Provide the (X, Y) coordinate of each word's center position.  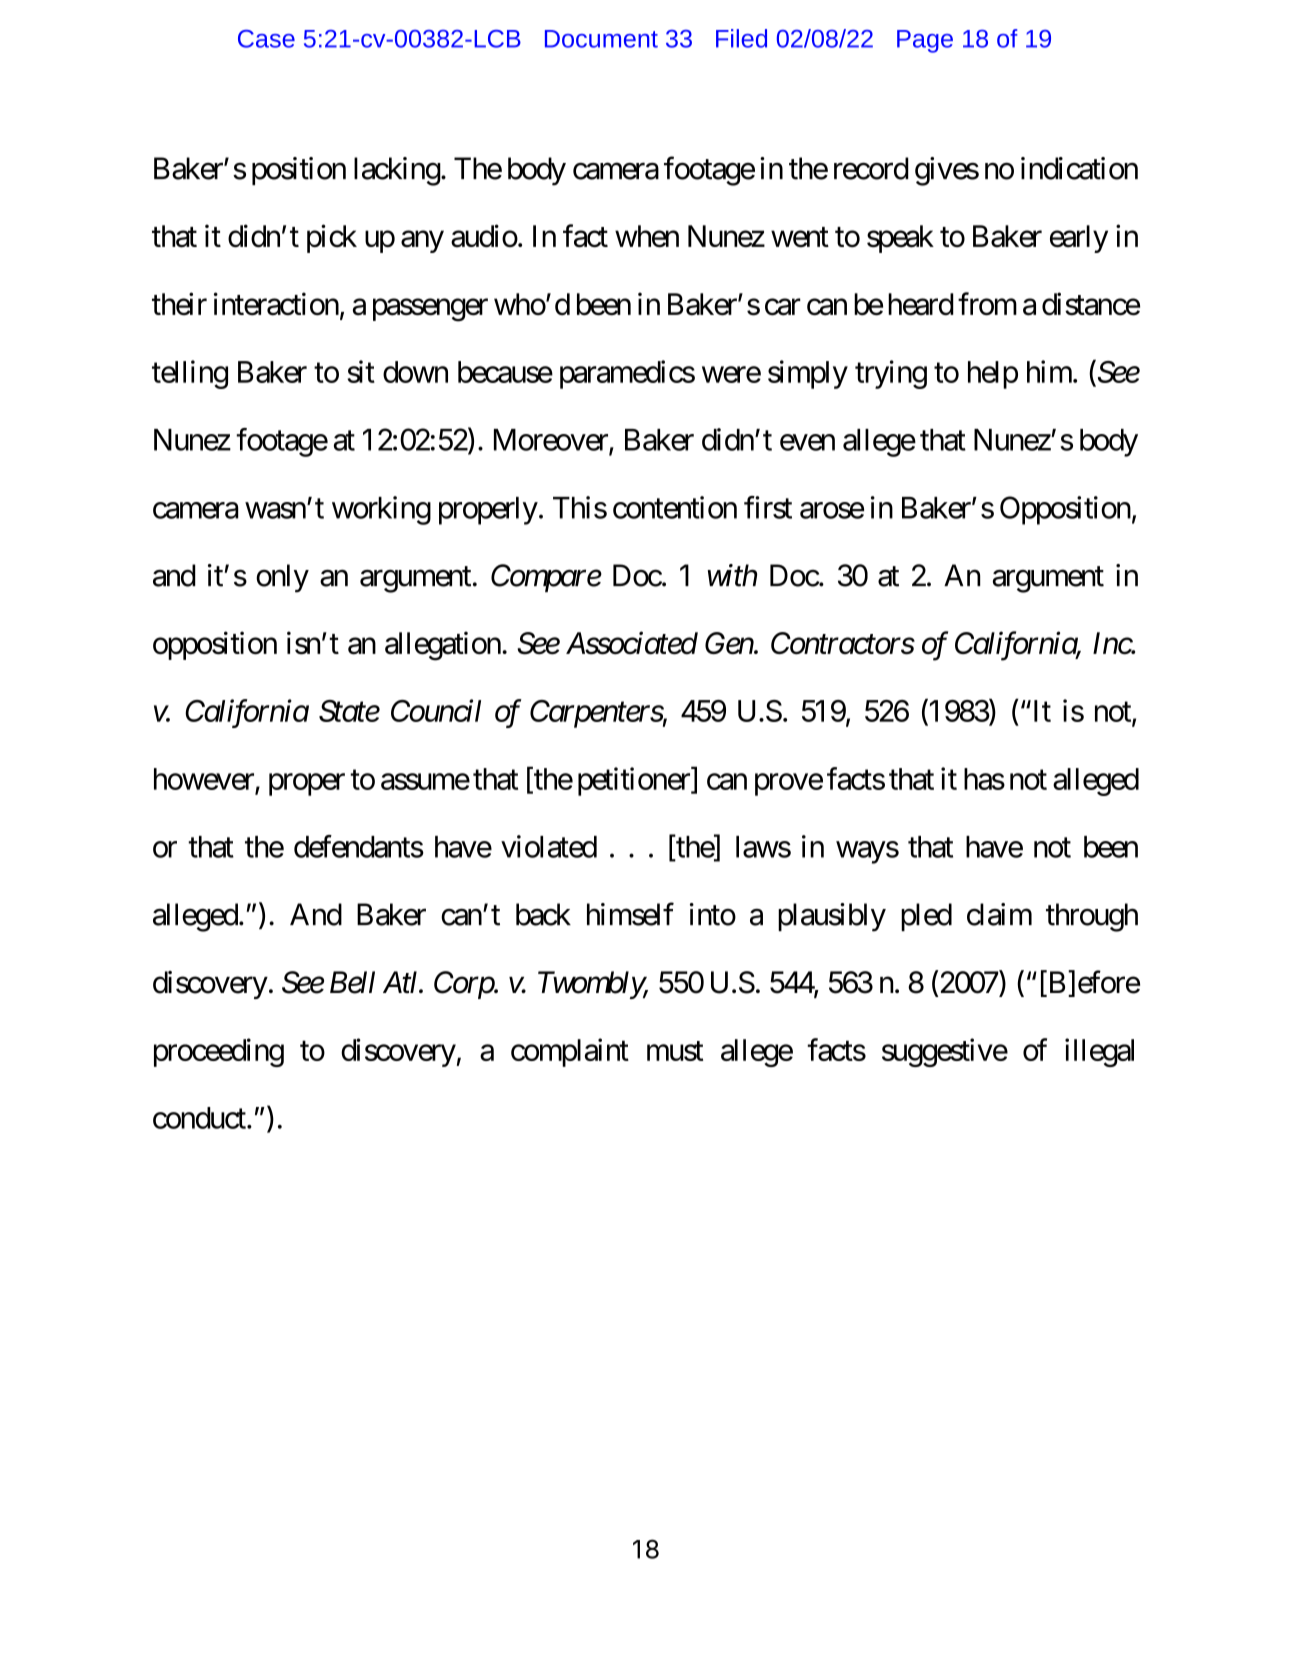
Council (436, 710)
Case (266, 39)
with (732, 575)
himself (630, 914)
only (282, 578)
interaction (276, 304)
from (987, 304)
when (647, 236)
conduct (200, 1118)
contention (675, 507)
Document (601, 39)
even (807, 442)
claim (999, 914)
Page (925, 41)
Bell (352, 982)
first (768, 507)
